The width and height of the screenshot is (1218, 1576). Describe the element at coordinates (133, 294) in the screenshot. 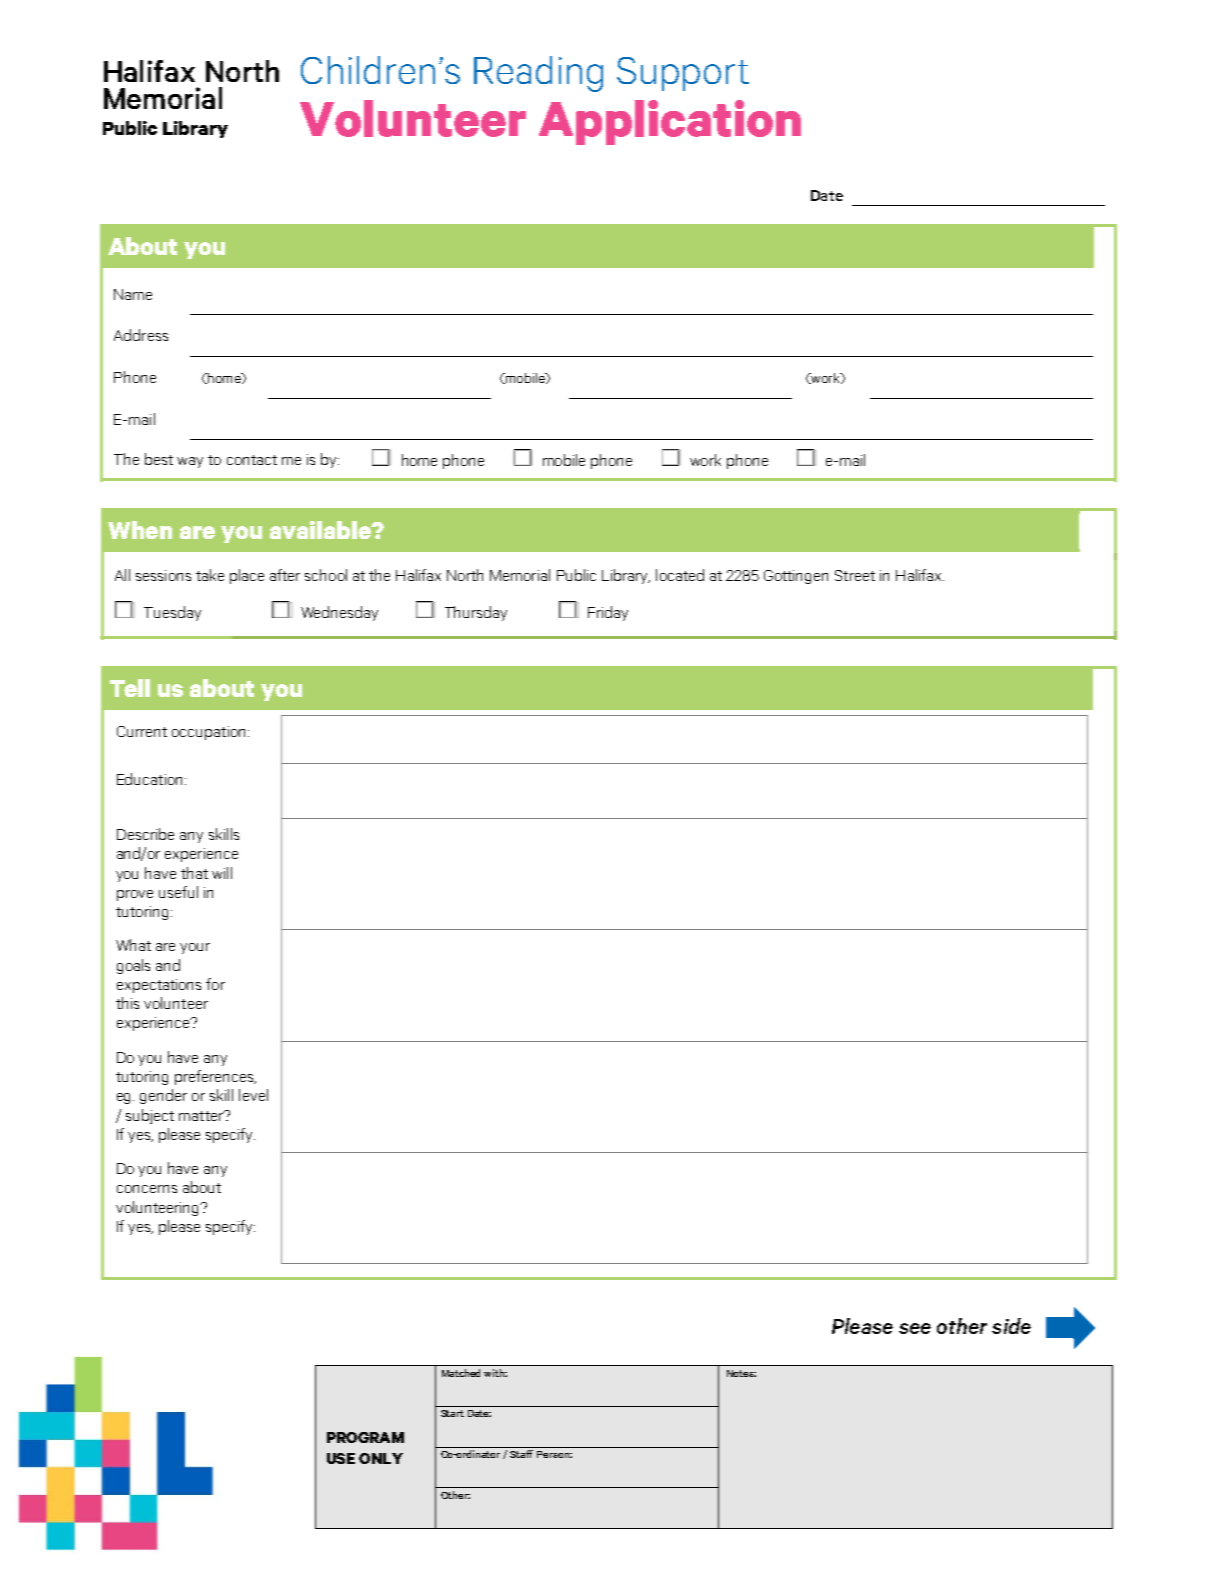

I see `Name` at that location.
